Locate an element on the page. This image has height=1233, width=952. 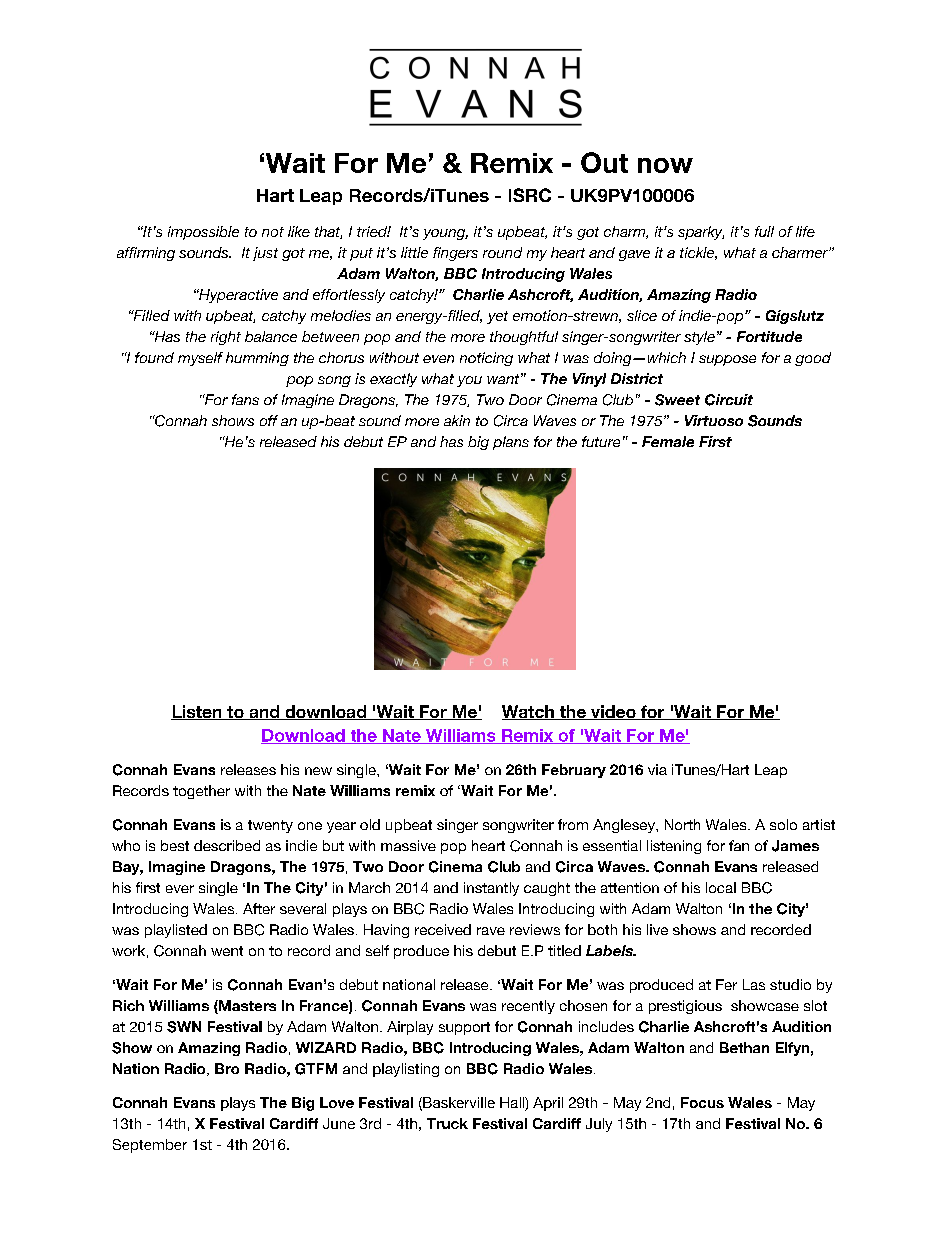
impossible is located at coordinates (203, 233).
